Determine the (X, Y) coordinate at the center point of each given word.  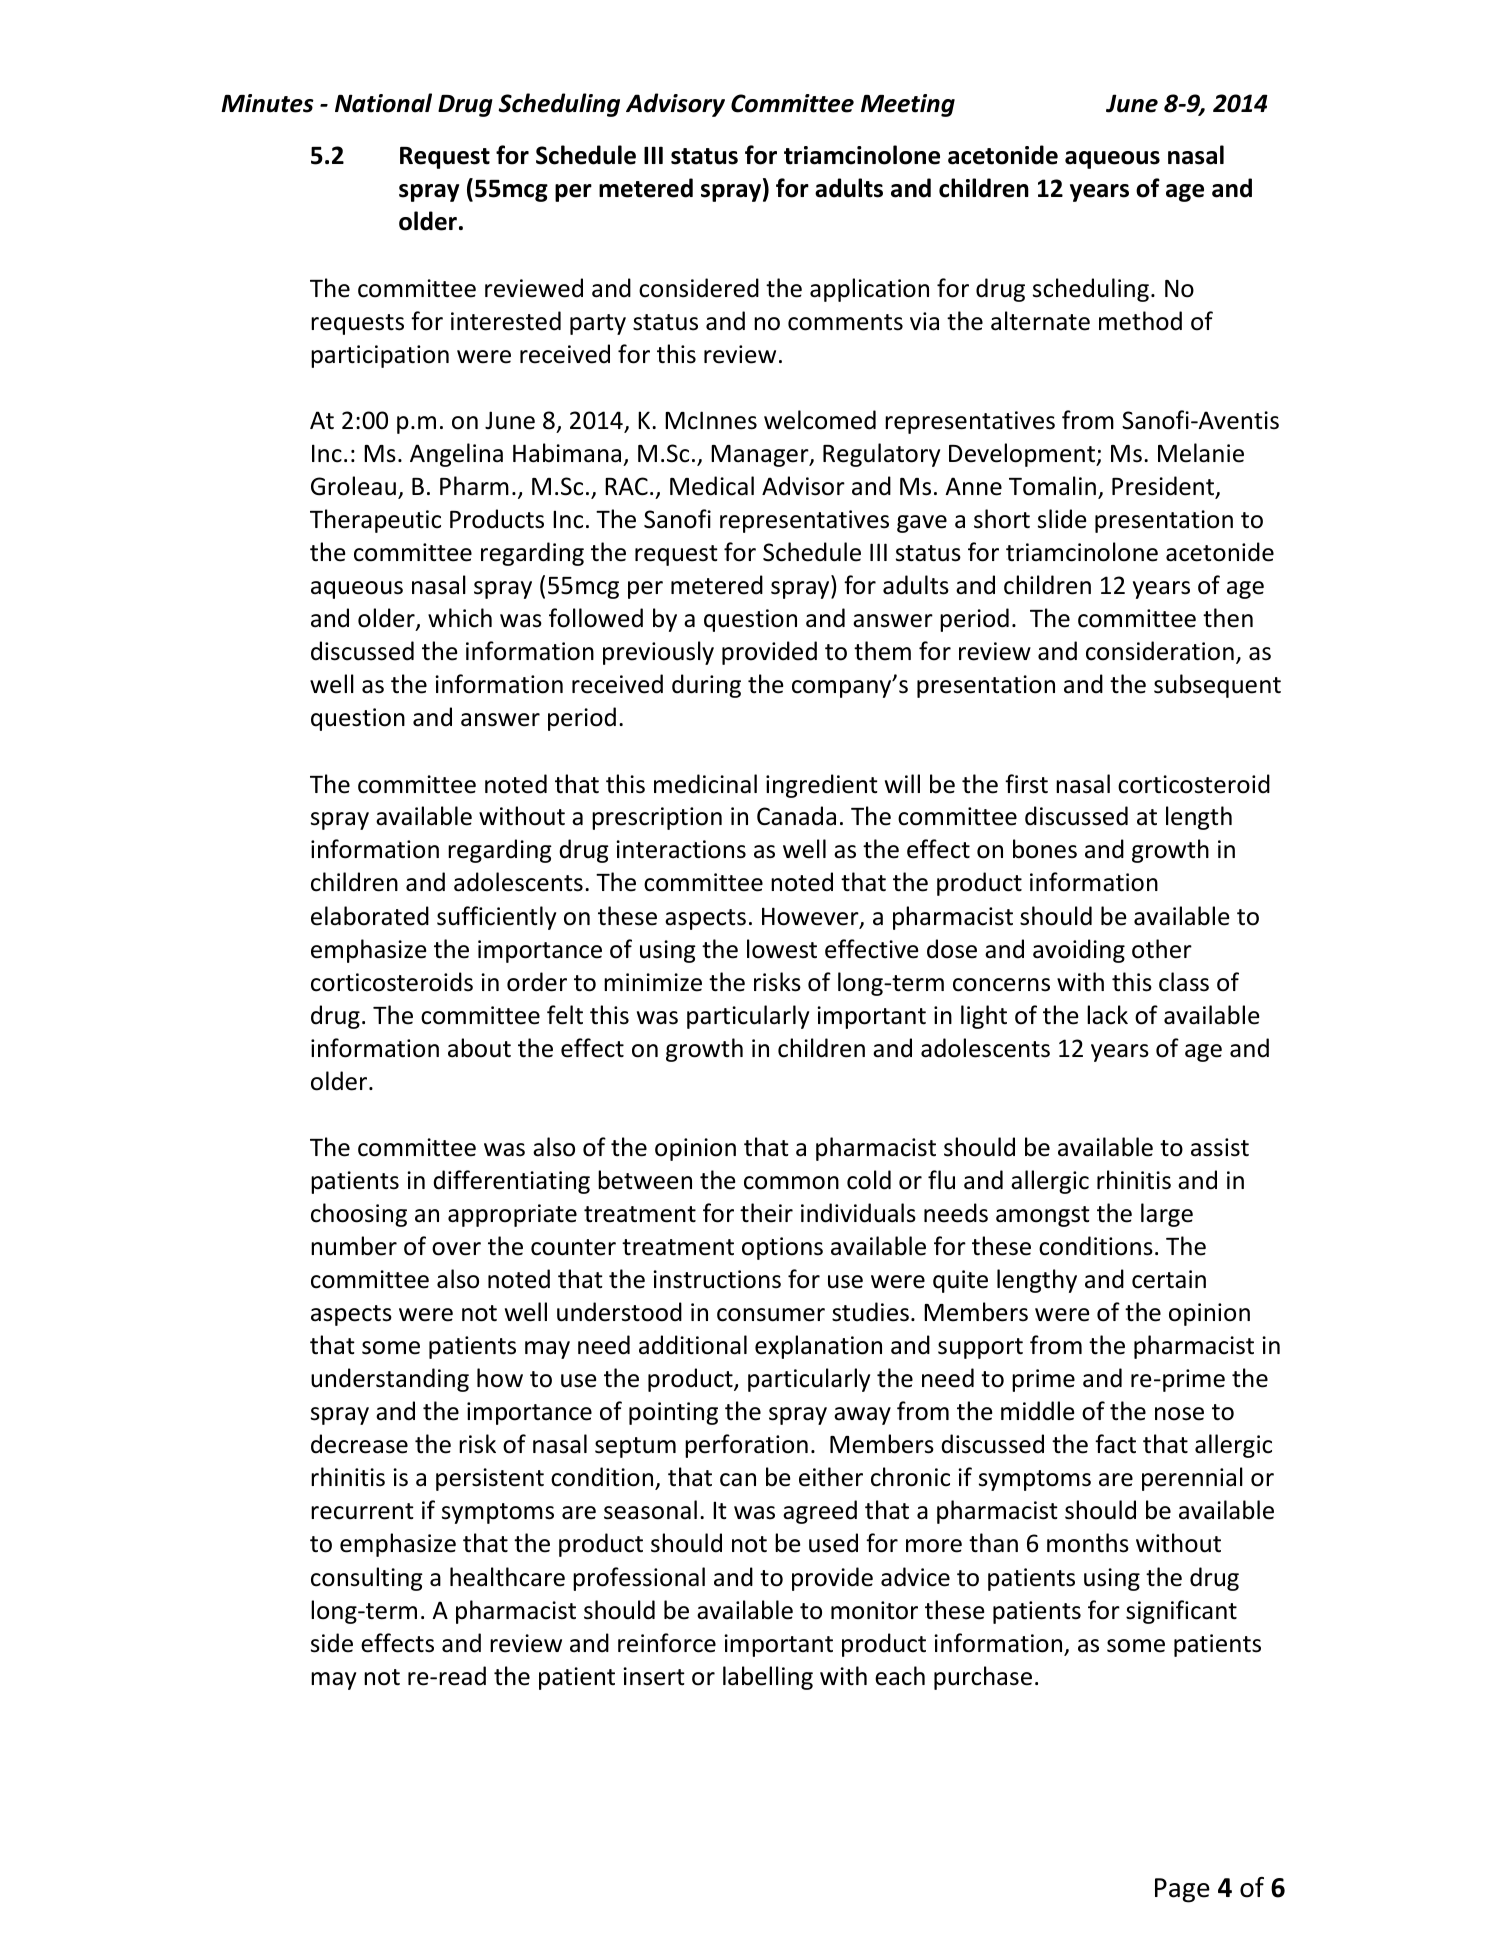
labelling (768, 1678)
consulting (367, 1579)
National (383, 103)
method (1140, 321)
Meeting (908, 105)
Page (1182, 1890)
